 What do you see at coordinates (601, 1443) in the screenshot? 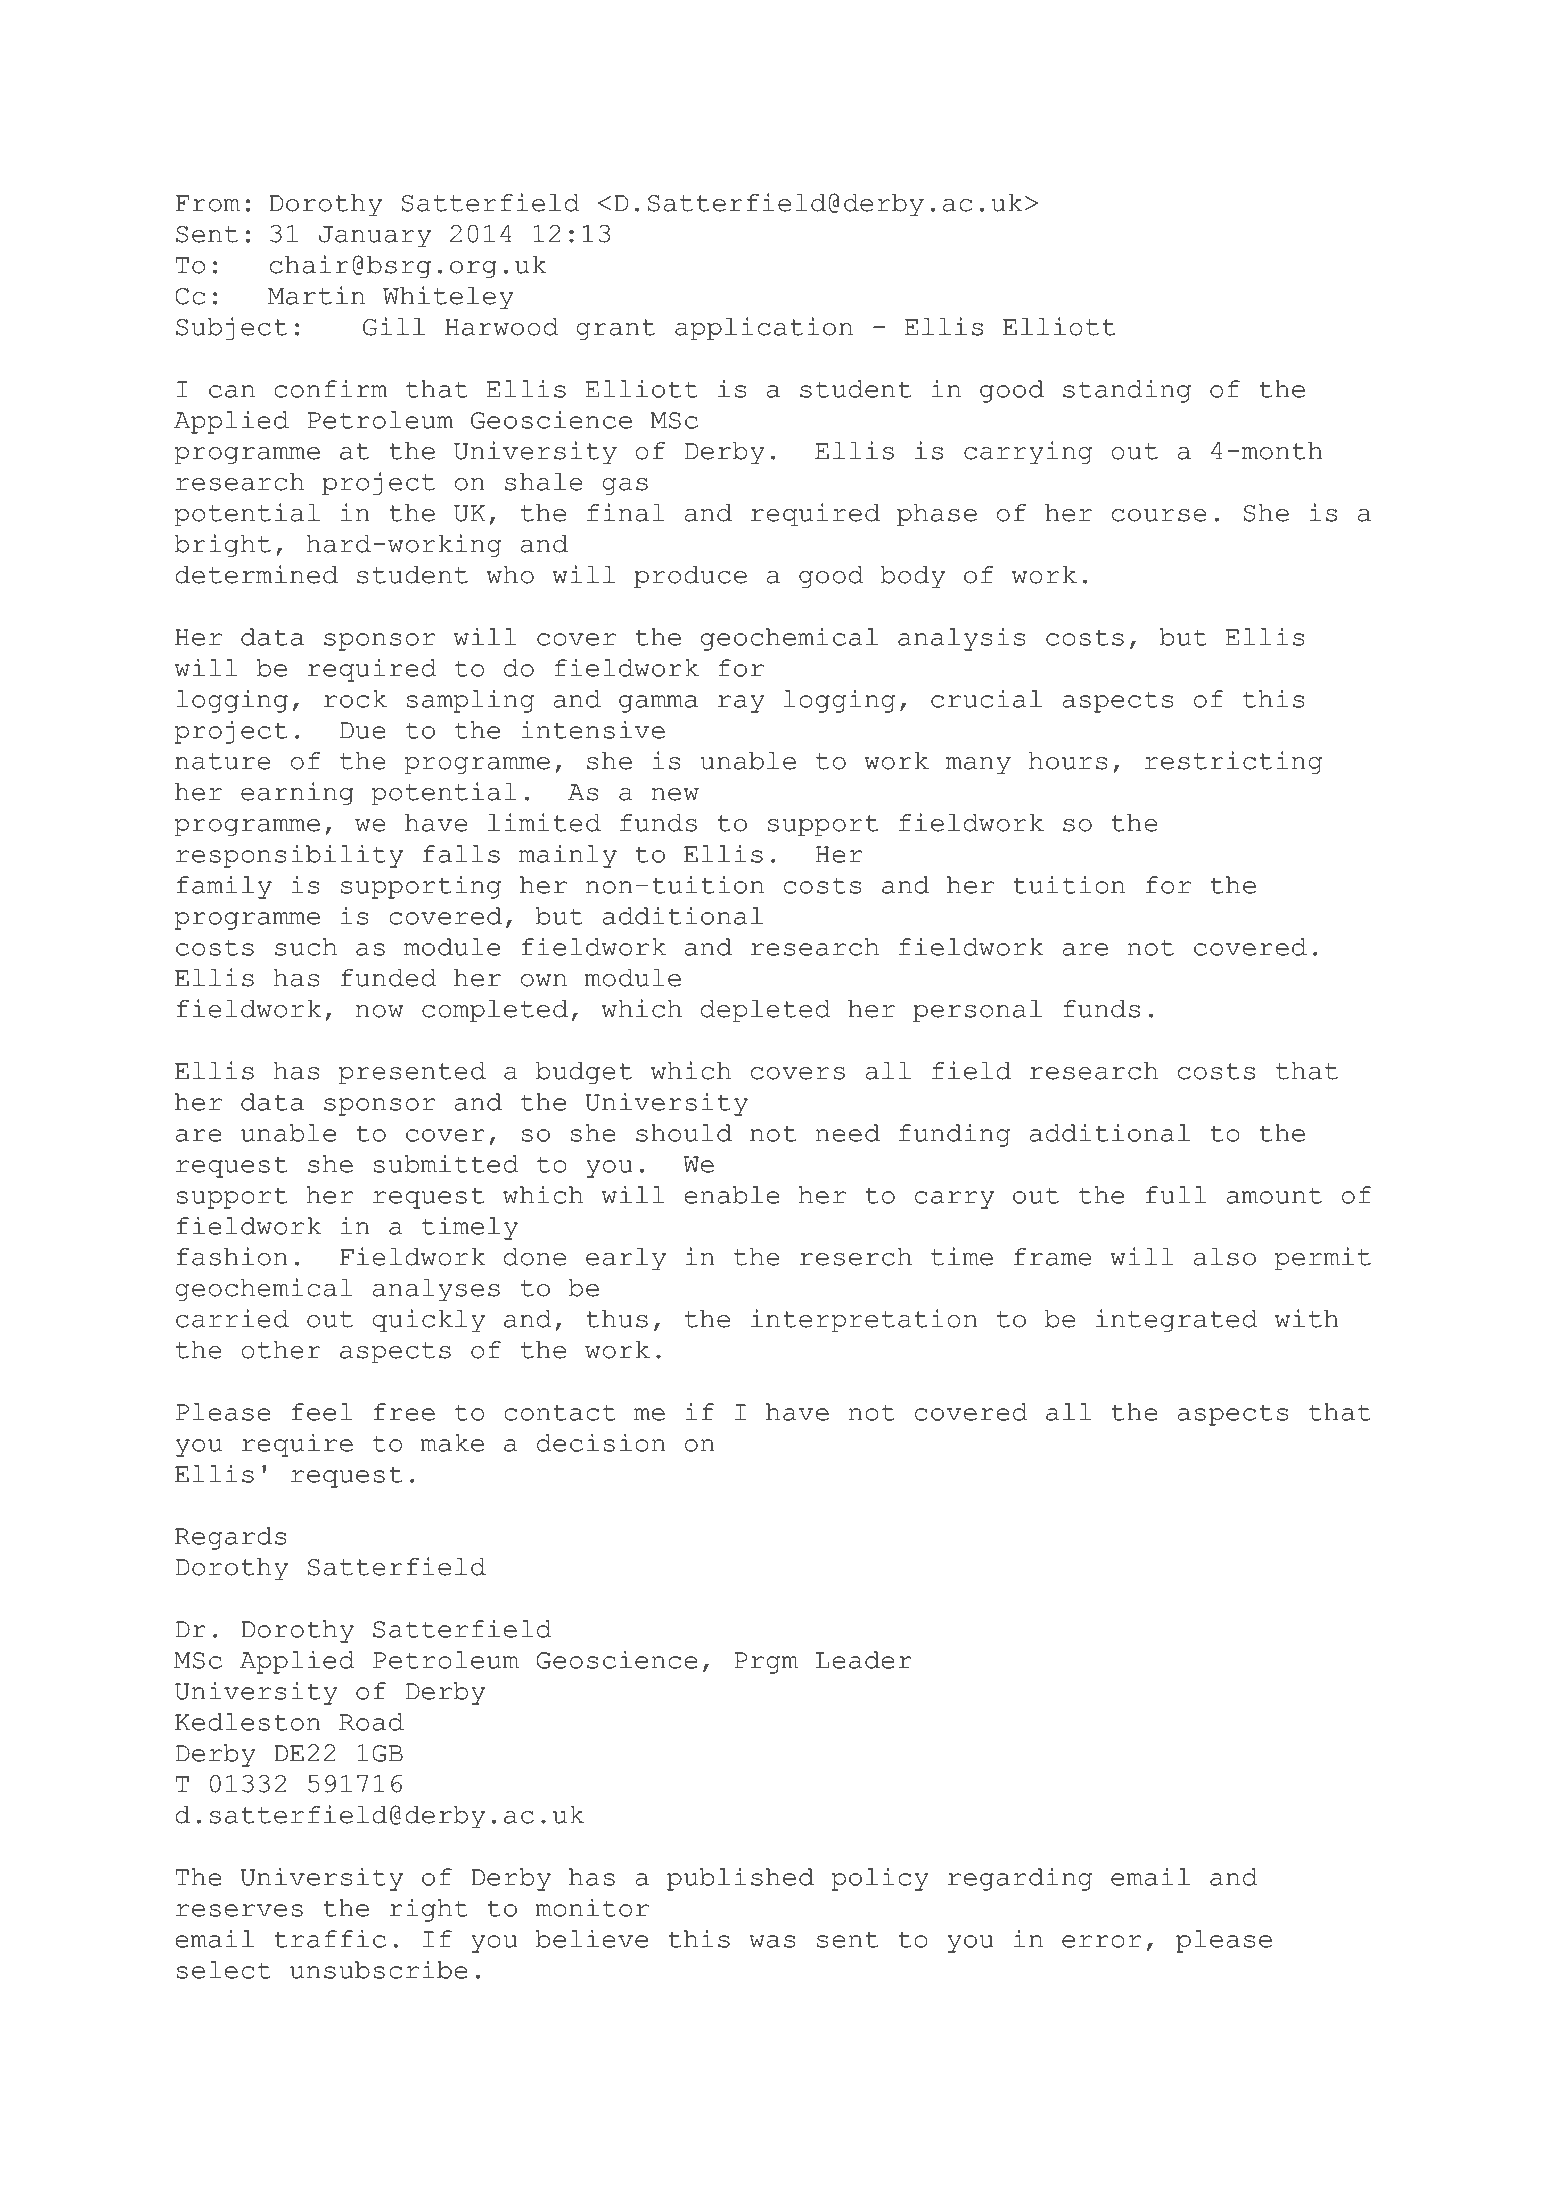
I see `decision` at bounding box center [601, 1443].
